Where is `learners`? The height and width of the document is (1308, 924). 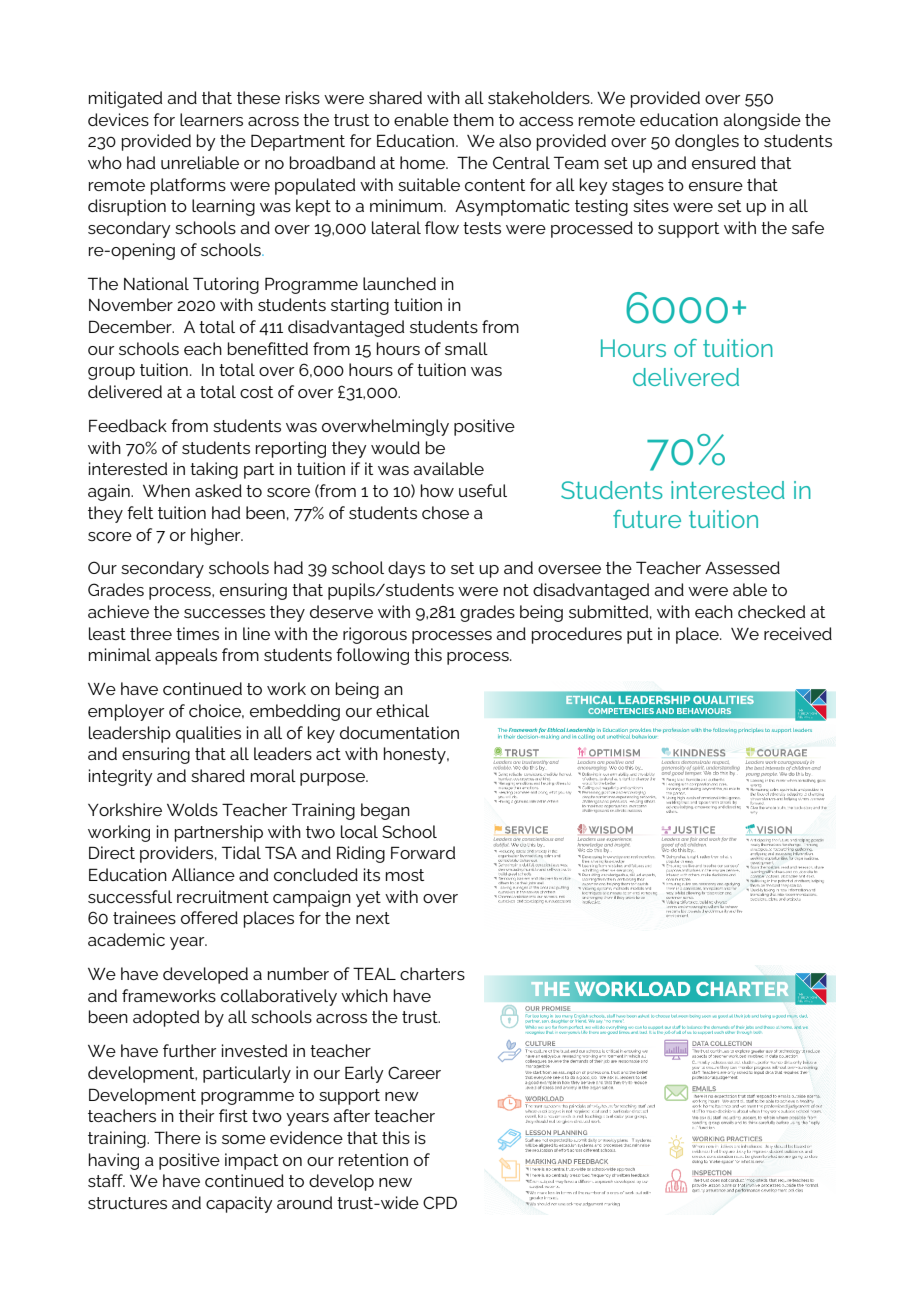 learners is located at coordinates (211, 119).
